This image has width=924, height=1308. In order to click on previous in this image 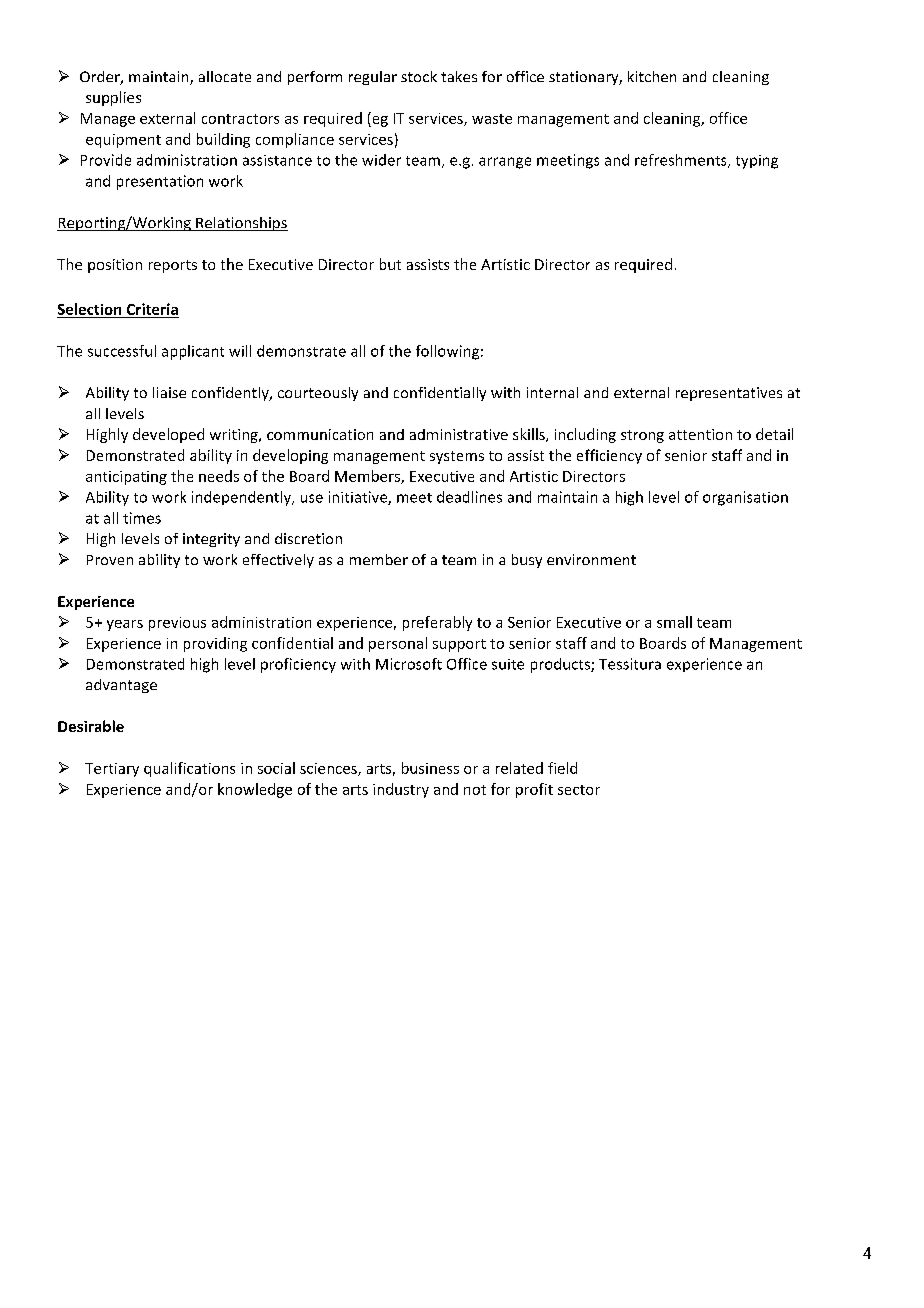, I will do `click(177, 624)`.
